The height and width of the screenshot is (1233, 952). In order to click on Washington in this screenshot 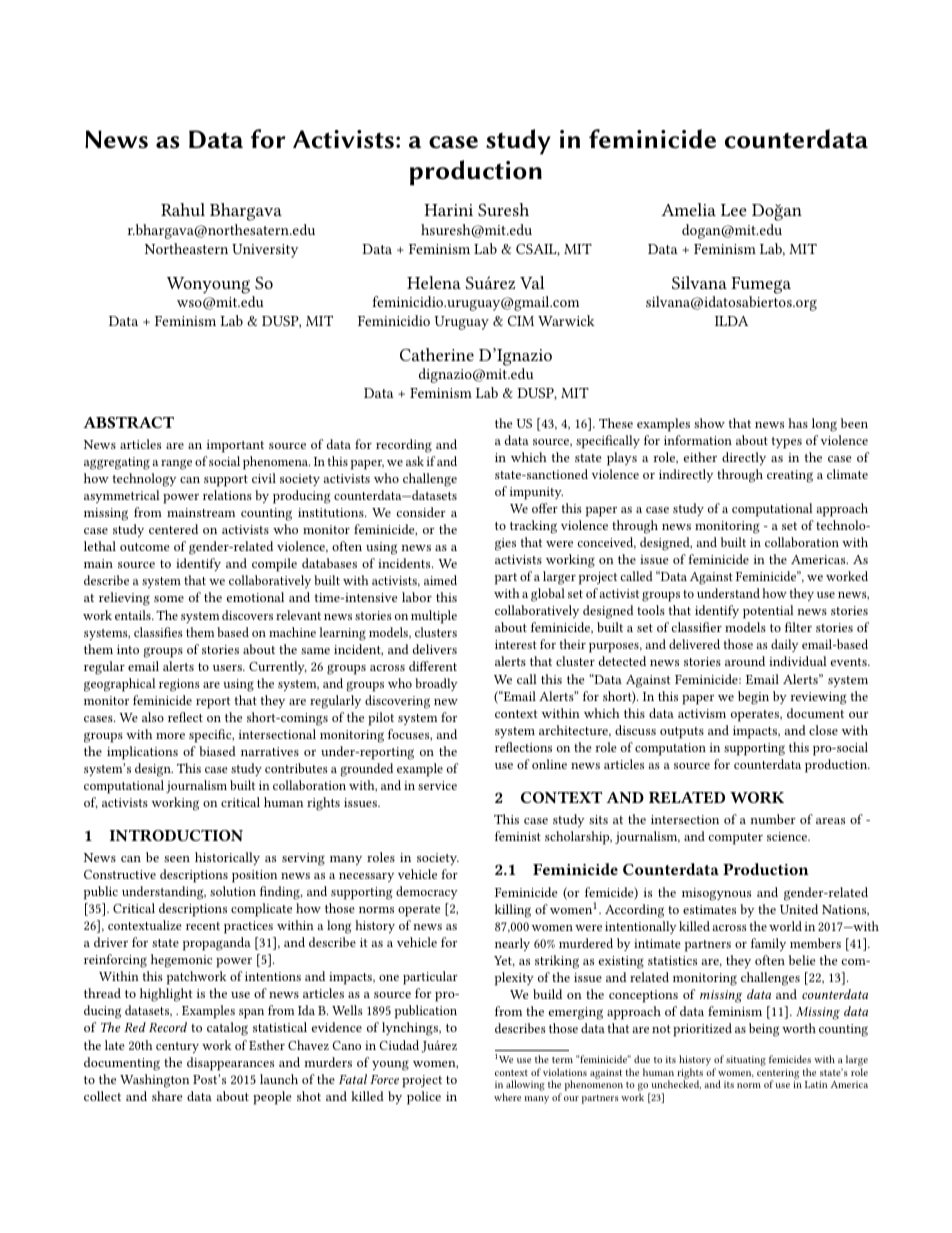, I will do `click(154, 1081)`.
